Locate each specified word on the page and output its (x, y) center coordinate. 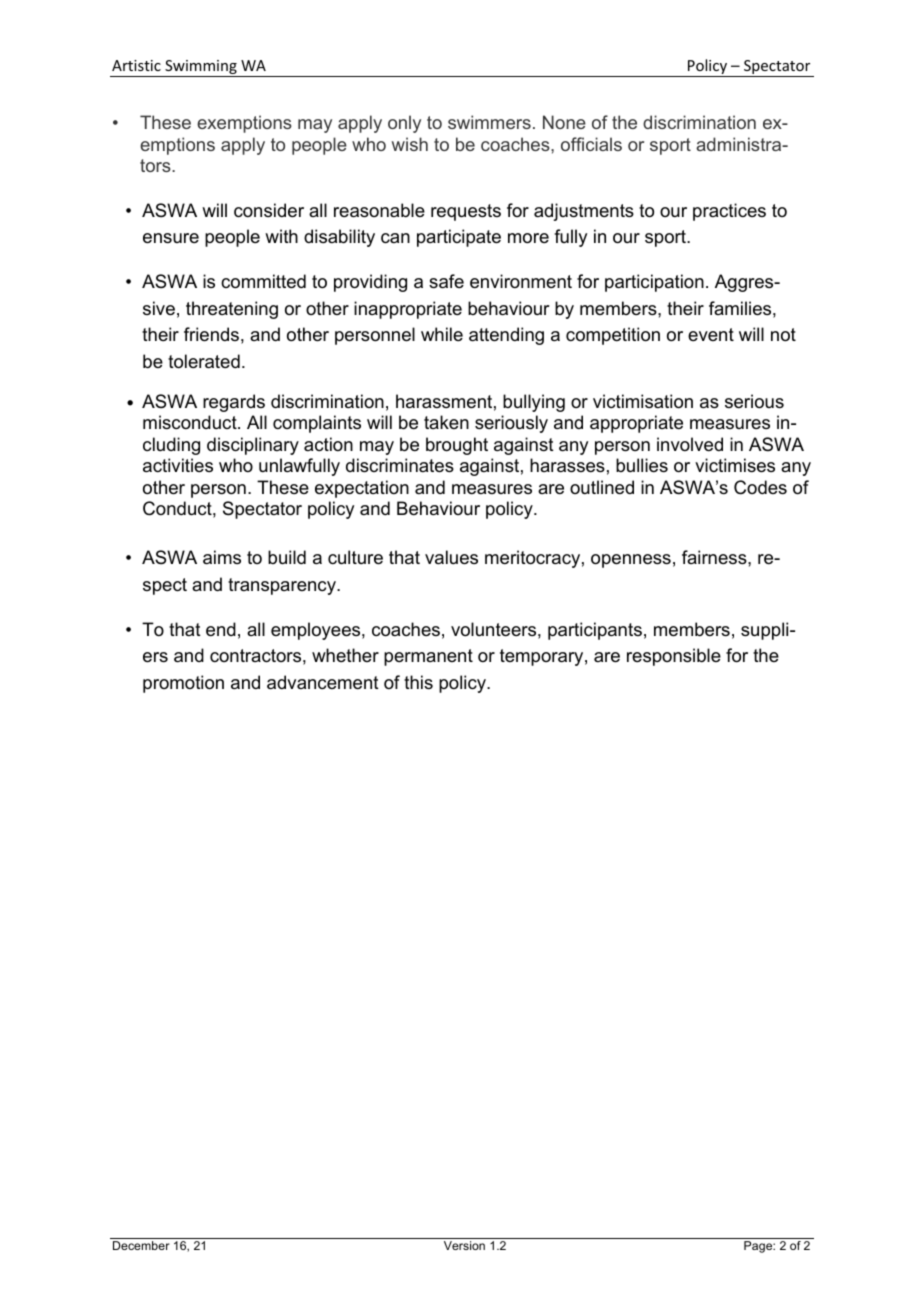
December (141, 1245)
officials (591, 144)
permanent (428, 657)
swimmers (489, 122)
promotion (183, 684)
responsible (674, 657)
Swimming (201, 68)
